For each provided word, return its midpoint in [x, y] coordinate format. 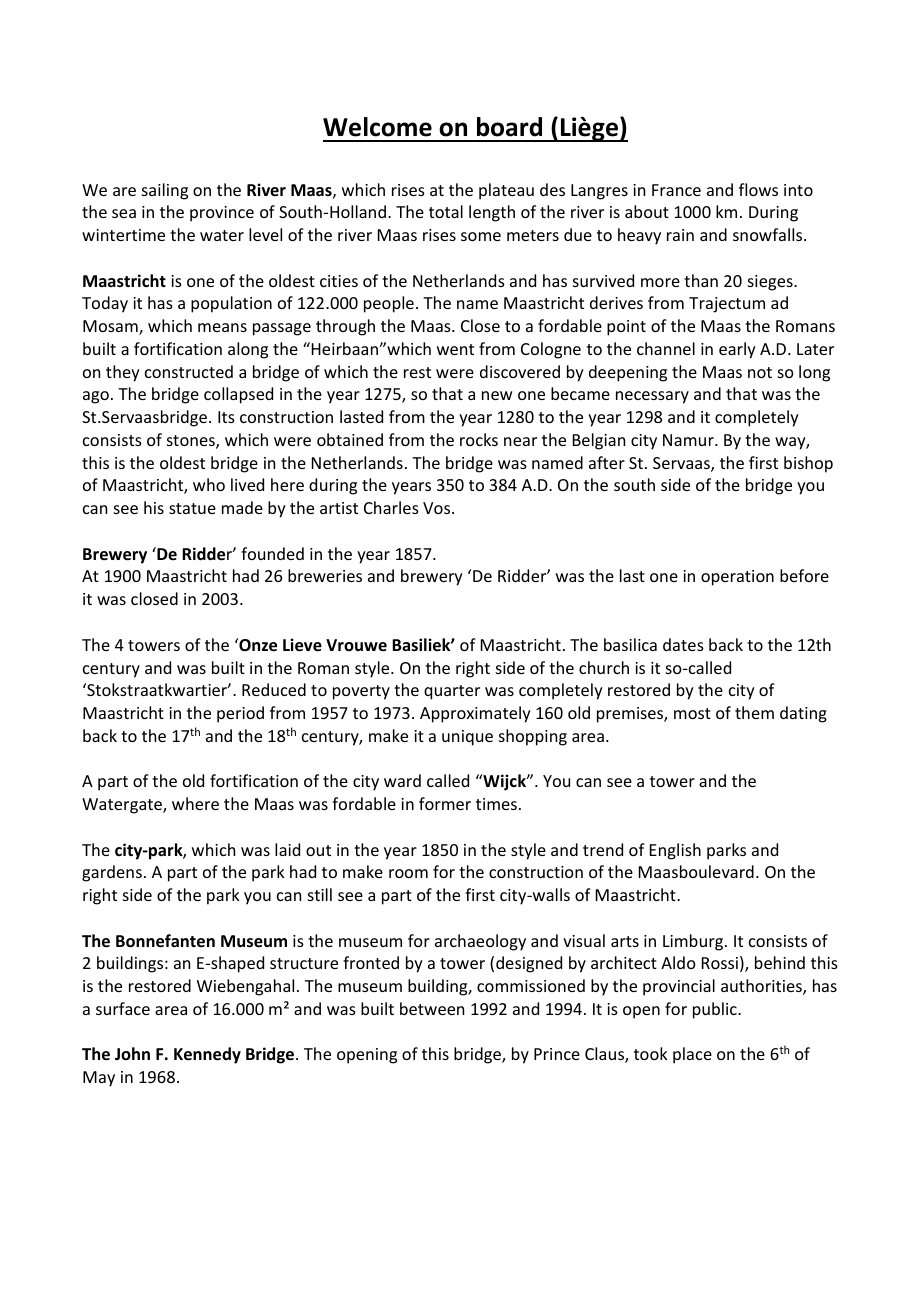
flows [758, 189]
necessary [652, 397]
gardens [112, 873]
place [692, 1055]
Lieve [302, 645]
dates [683, 644]
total [446, 211]
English [675, 851]
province [222, 214]
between [432, 1008]
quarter [452, 692]
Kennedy [207, 1055]
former [445, 803]
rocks [479, 439]
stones [192, 442]
